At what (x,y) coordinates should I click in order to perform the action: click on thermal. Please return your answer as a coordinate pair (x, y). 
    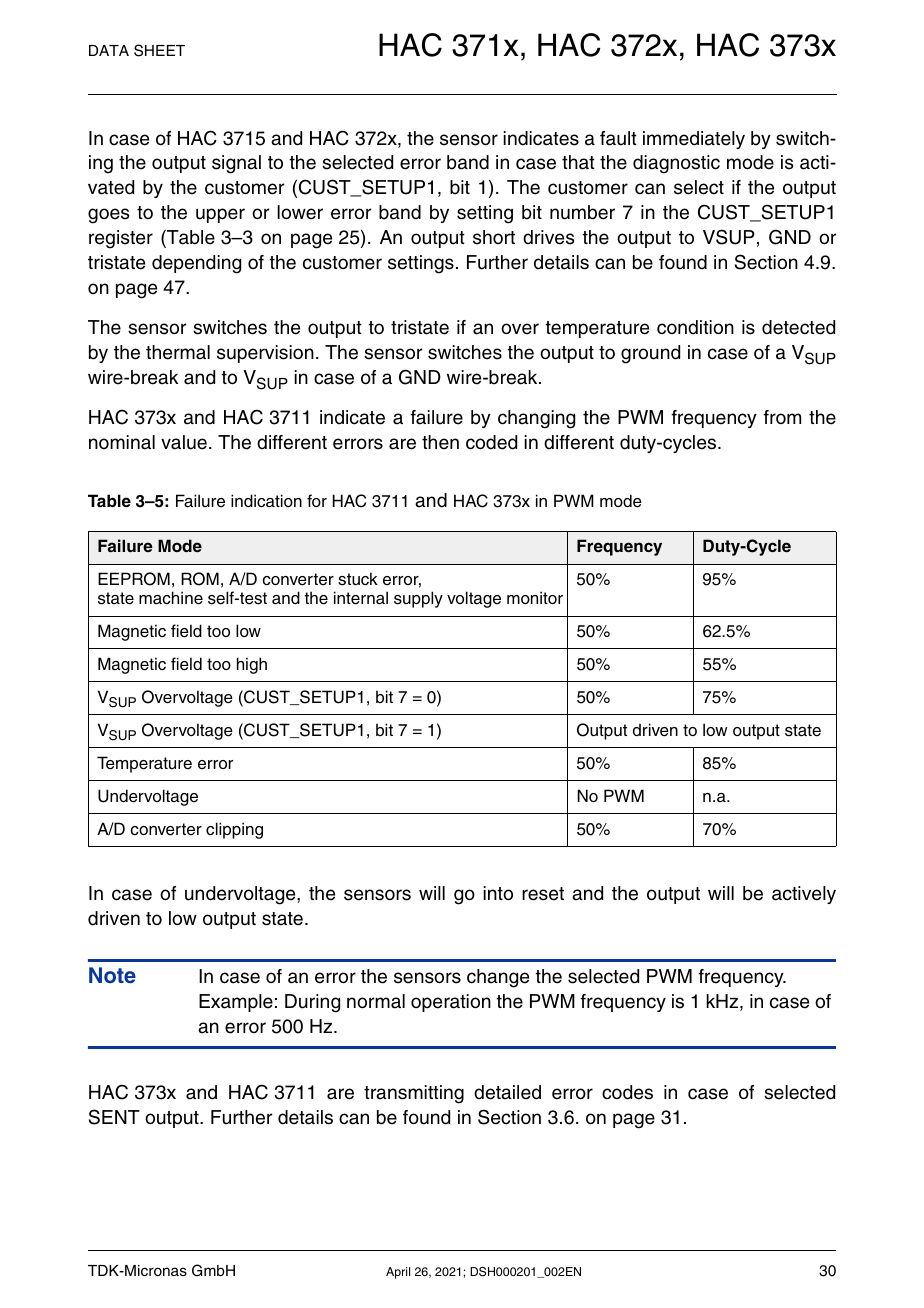
    Looking at the image, I should click on (178, 352).
